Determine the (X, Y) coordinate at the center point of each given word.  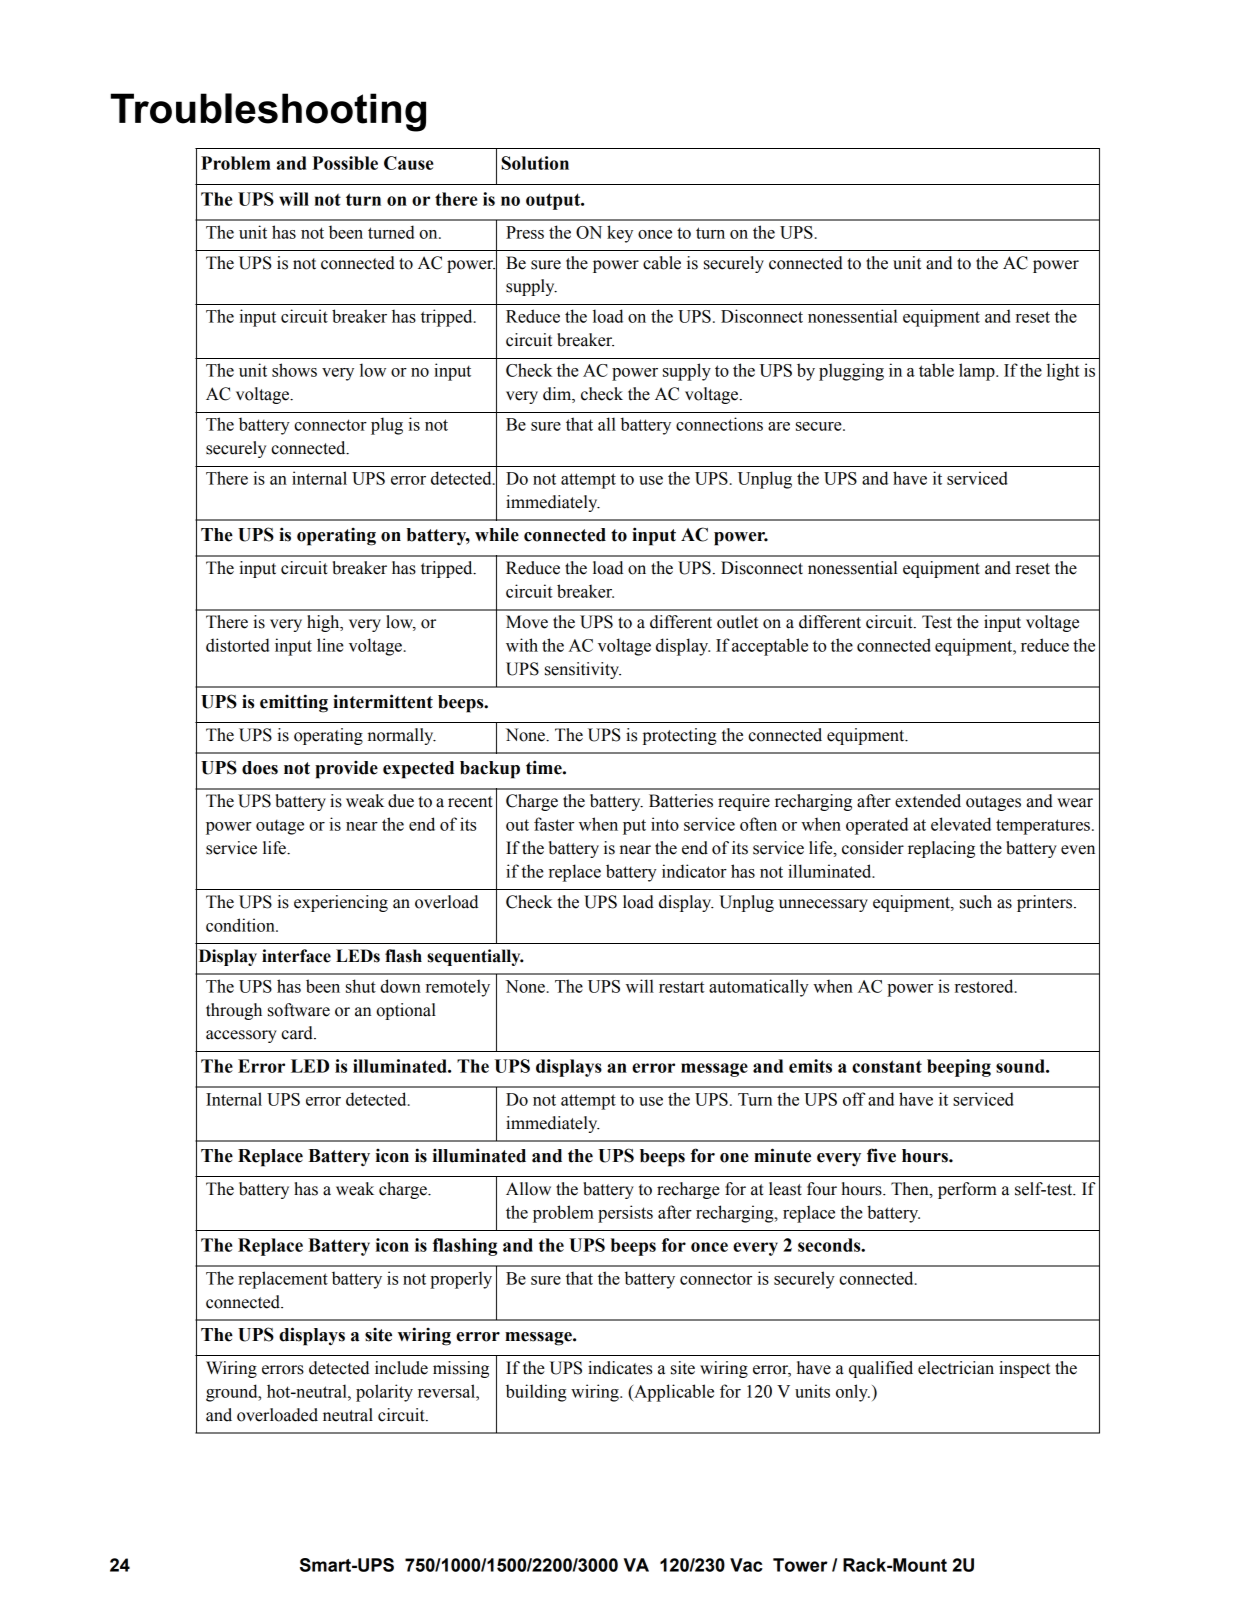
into (665, 824)
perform (967, 1190)
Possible (345, 163)
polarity (384, 1393)
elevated (961, 824)
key (620, 234)
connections (719, 424)
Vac (746, 1565)
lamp (978, 372)
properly (461, 1280)
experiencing (341, 903)
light (1063, 372)
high (324, 623)
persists (625, 1214)
